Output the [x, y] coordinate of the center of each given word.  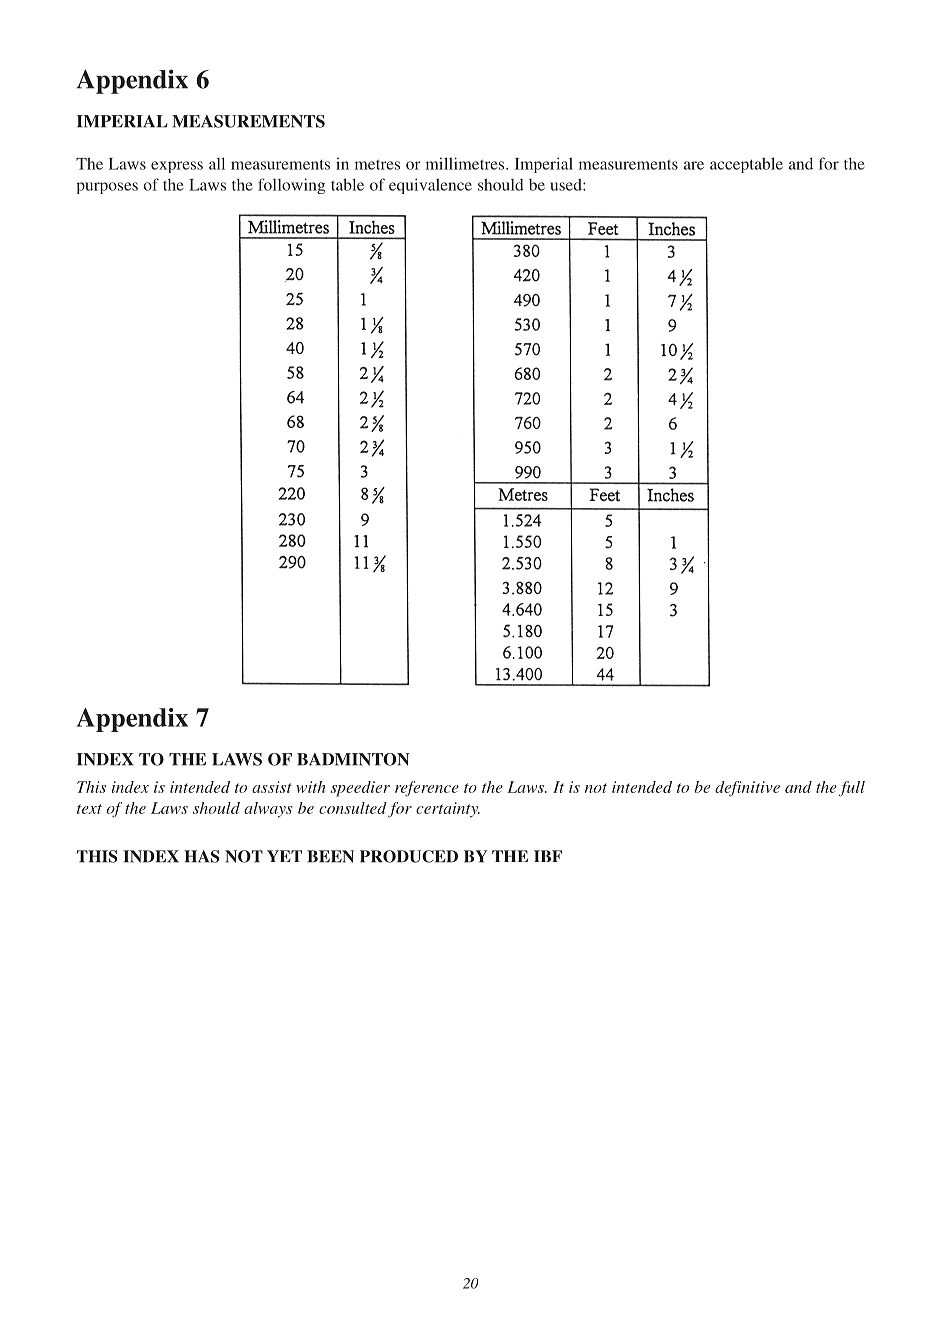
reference [427, 789]
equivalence [430, 186]
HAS [201, 856]
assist [272, 787]
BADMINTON [353, 759]
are [694, 165]
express [177, 167]
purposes [107, 188]
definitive [747, 789]
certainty [448, 809]
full [852, 789]
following [291, 186]
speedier [360, 789]
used [567, 184]
